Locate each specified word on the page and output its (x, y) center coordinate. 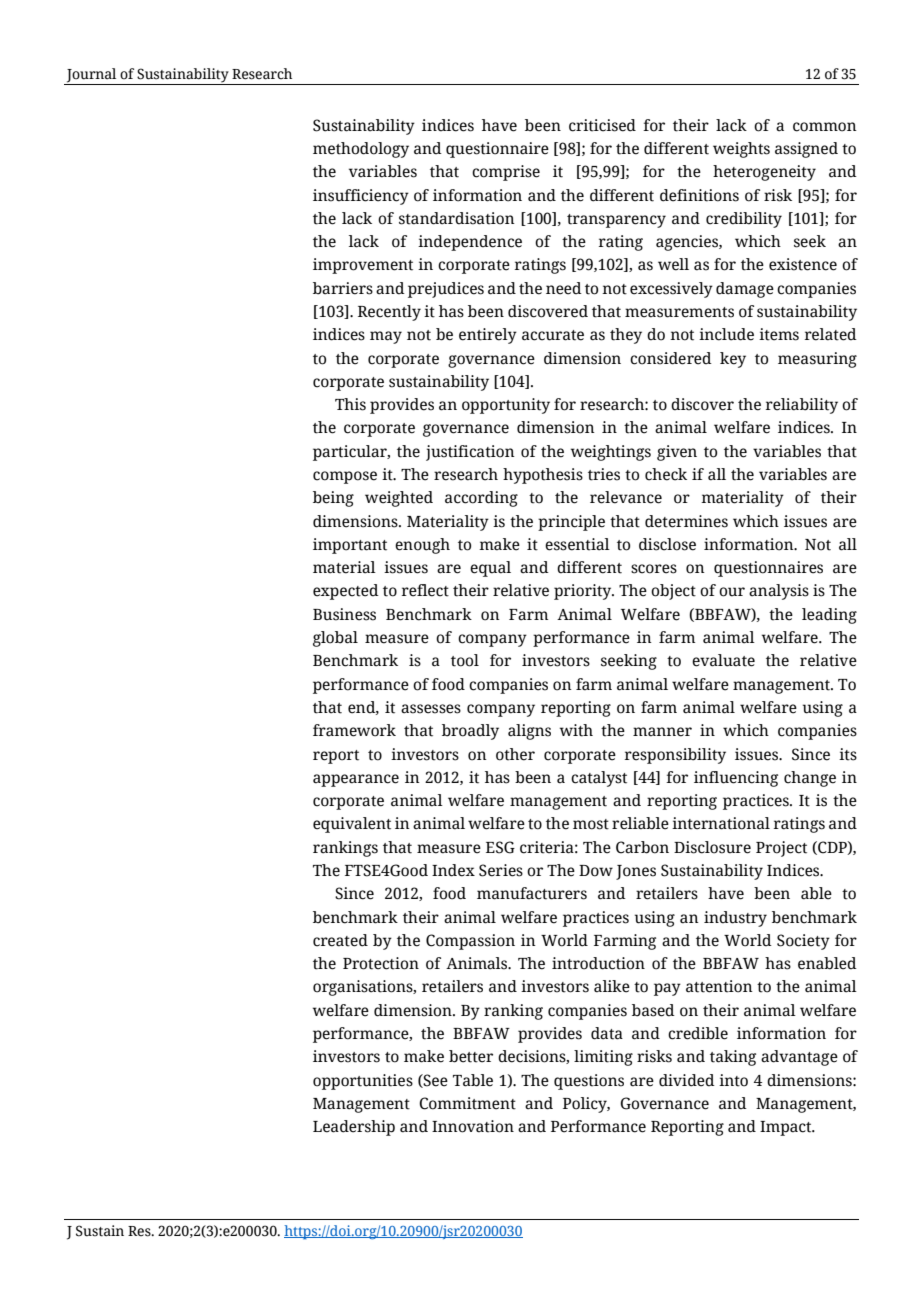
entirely (488, 336)
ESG (500, 847)
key (733, 360)
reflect (425, 590)
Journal (91, 75)
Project (781, 849)
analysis (779, 592)
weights (741, 150)
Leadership (354, 1128)
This (350, 404)
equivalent (352, 825)
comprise (506, 173)
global (335, 639)
